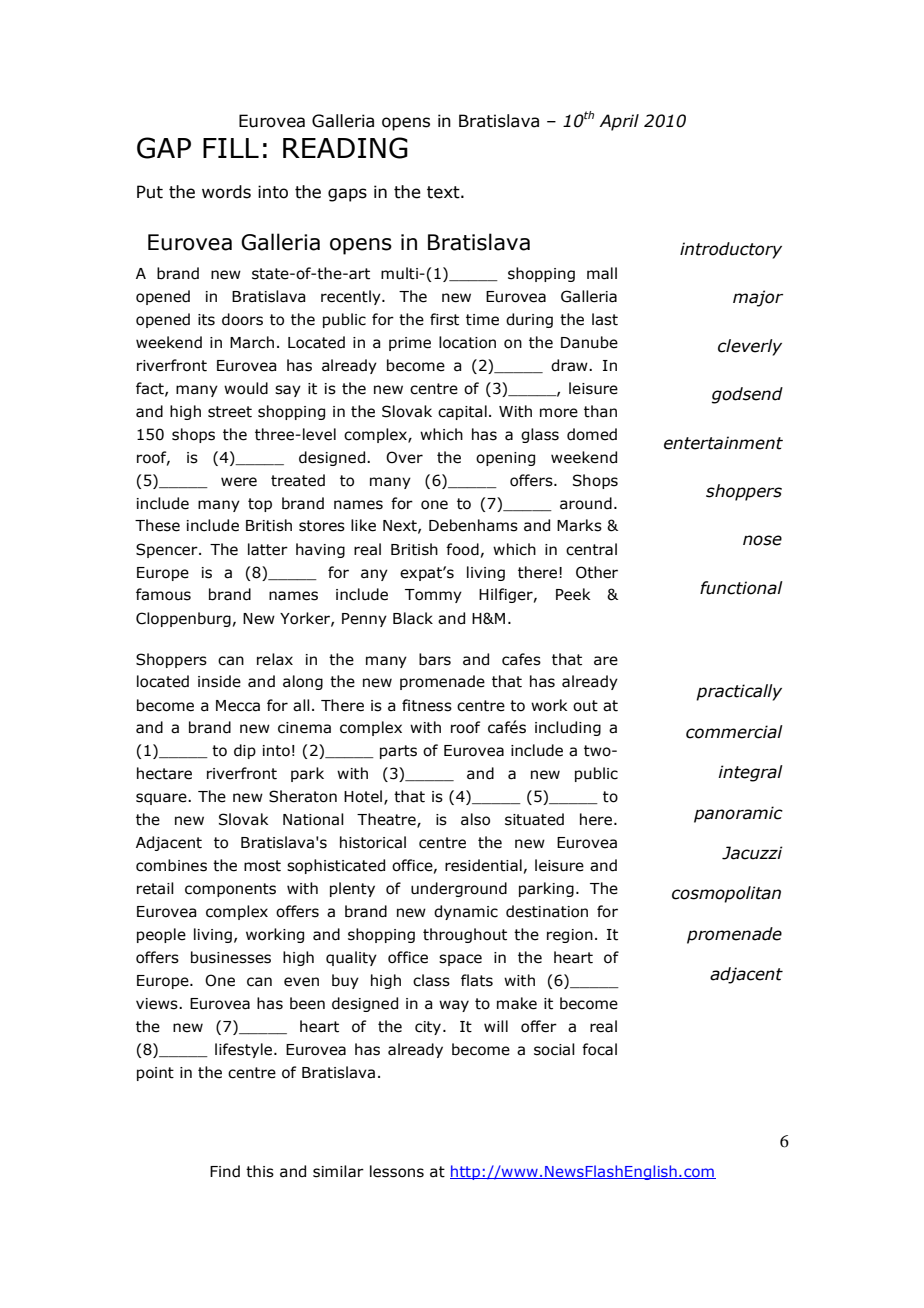 The width and height of the image is (924, 1308). Describe the element at coordinates (599, 1049) in the image. I see `focal` at that location.
